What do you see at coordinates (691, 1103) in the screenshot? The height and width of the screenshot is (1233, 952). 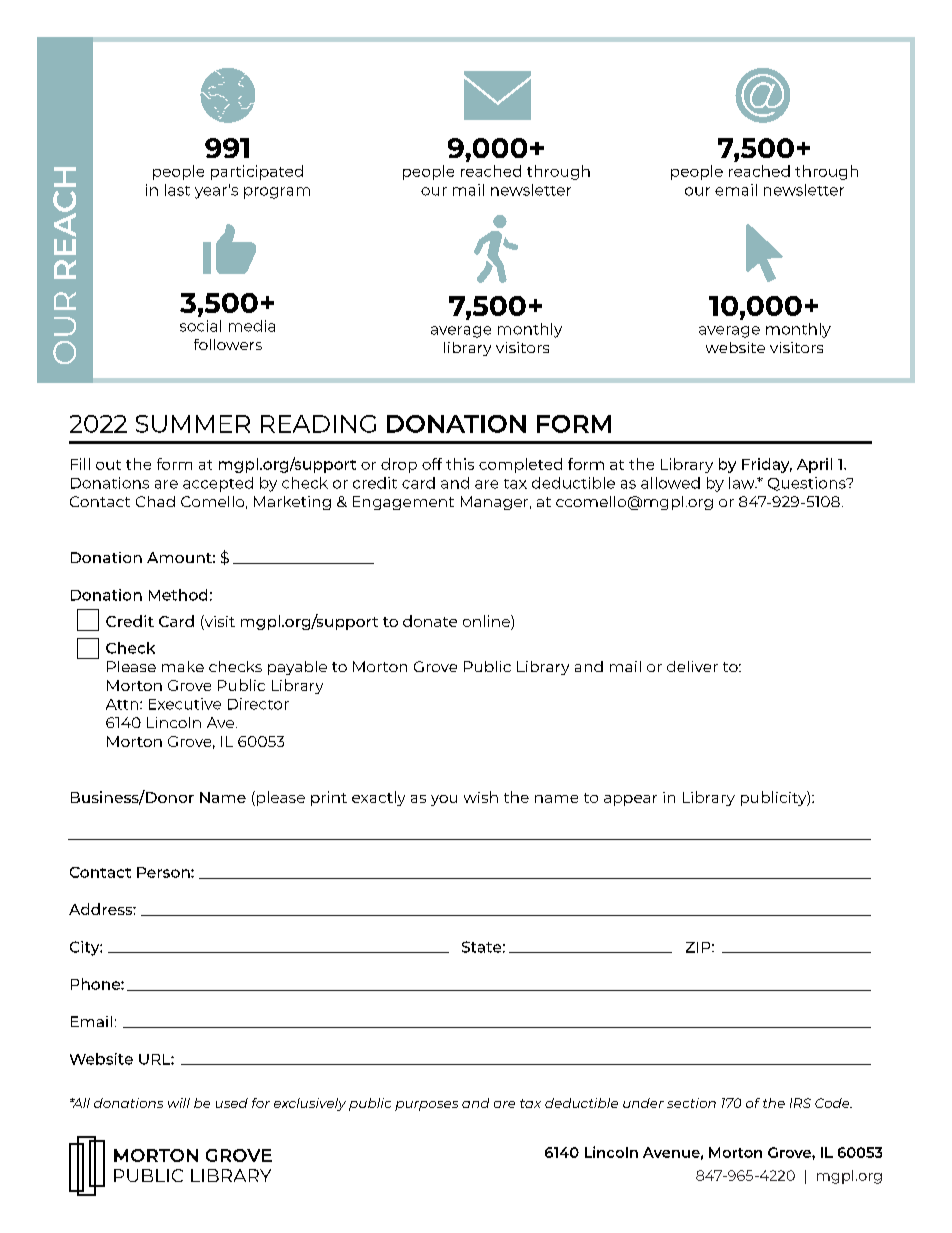 I see `section` at bounding box center [691, 1103].
